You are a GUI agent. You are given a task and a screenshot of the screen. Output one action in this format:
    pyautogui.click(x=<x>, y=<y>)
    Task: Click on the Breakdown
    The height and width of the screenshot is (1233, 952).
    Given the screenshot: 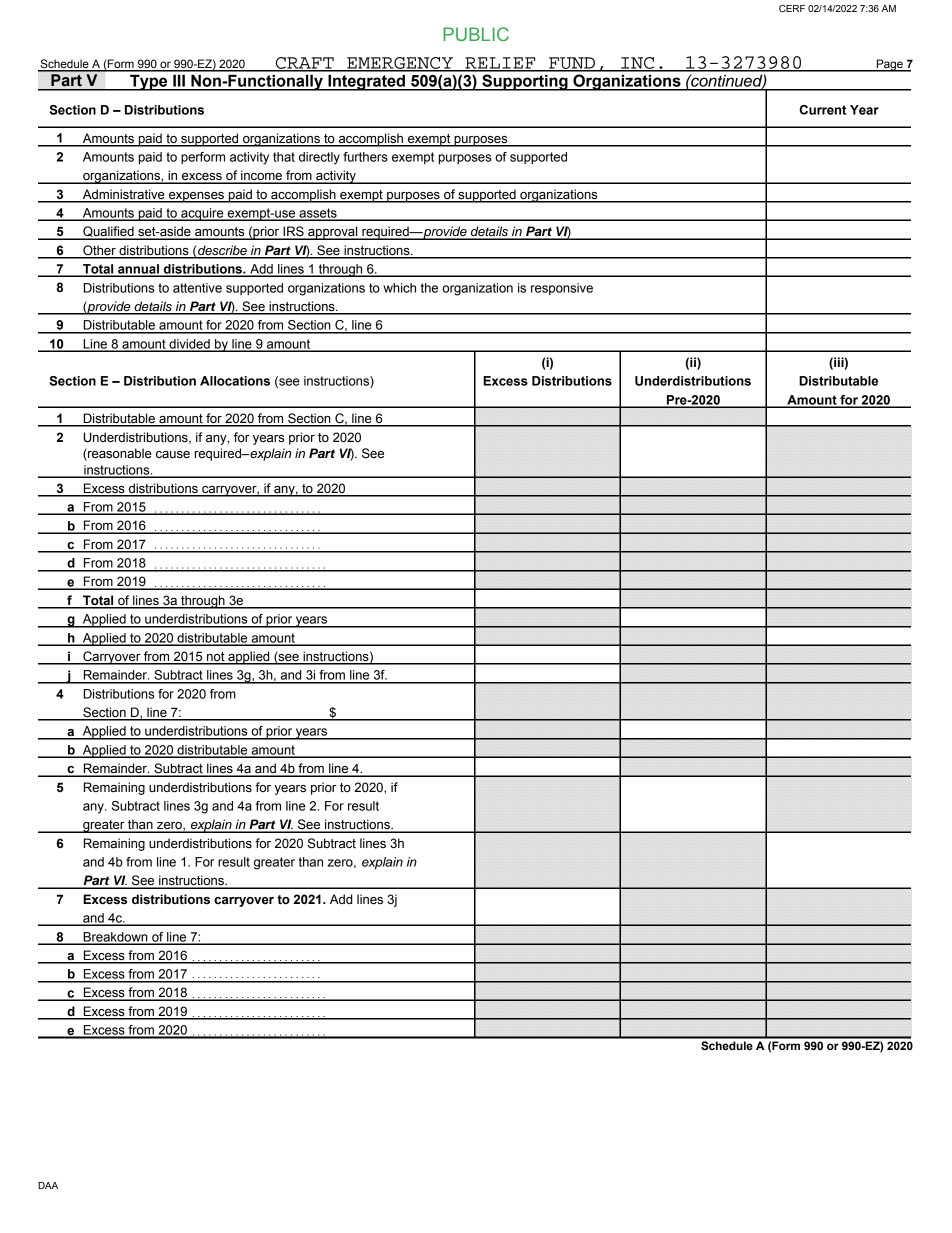 What is the action you would take?
    pyautogui.click(x=115, y=938)
